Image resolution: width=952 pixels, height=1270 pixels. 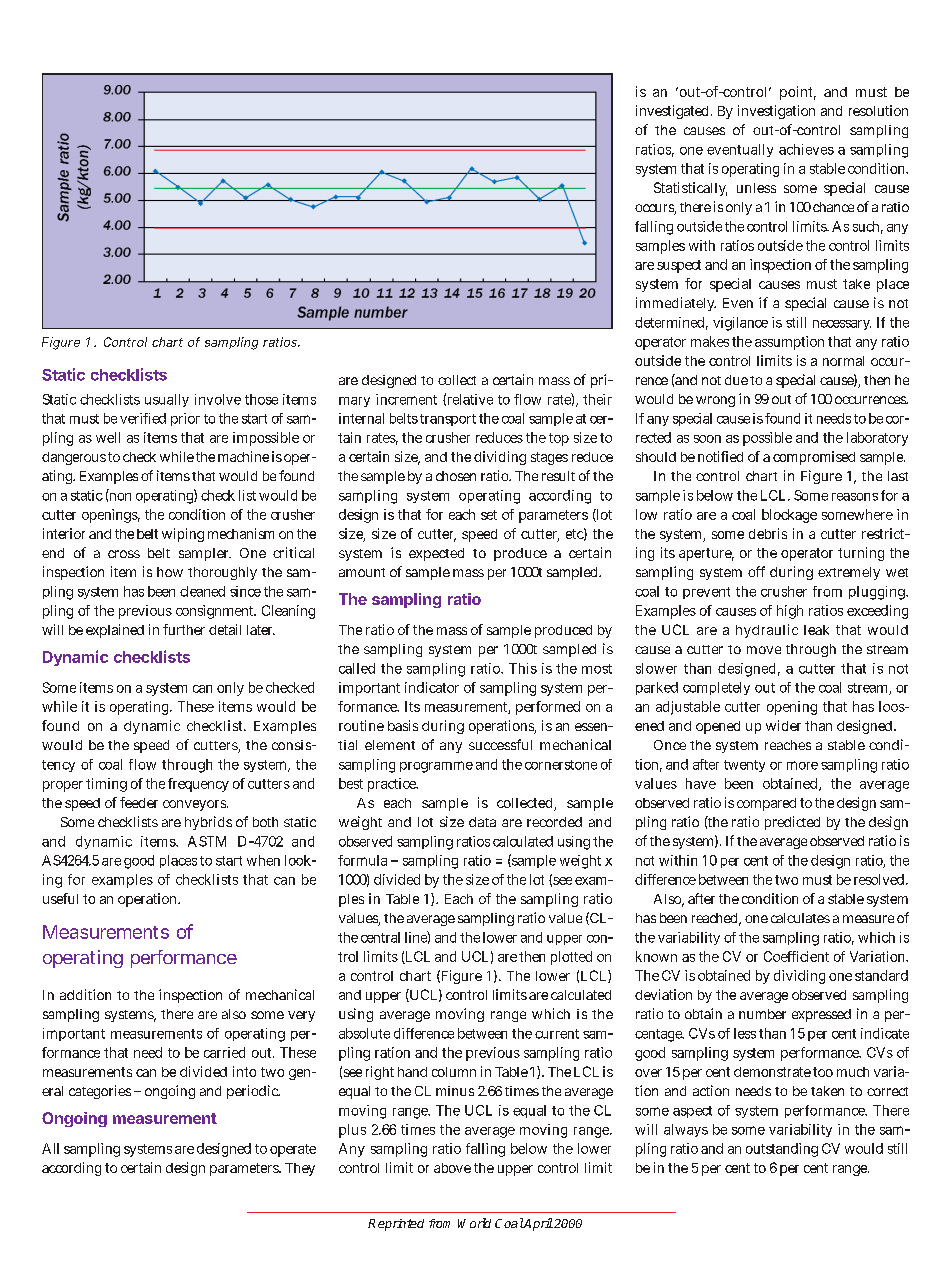 I want to click on achieves, so click(x=806, y=149).
